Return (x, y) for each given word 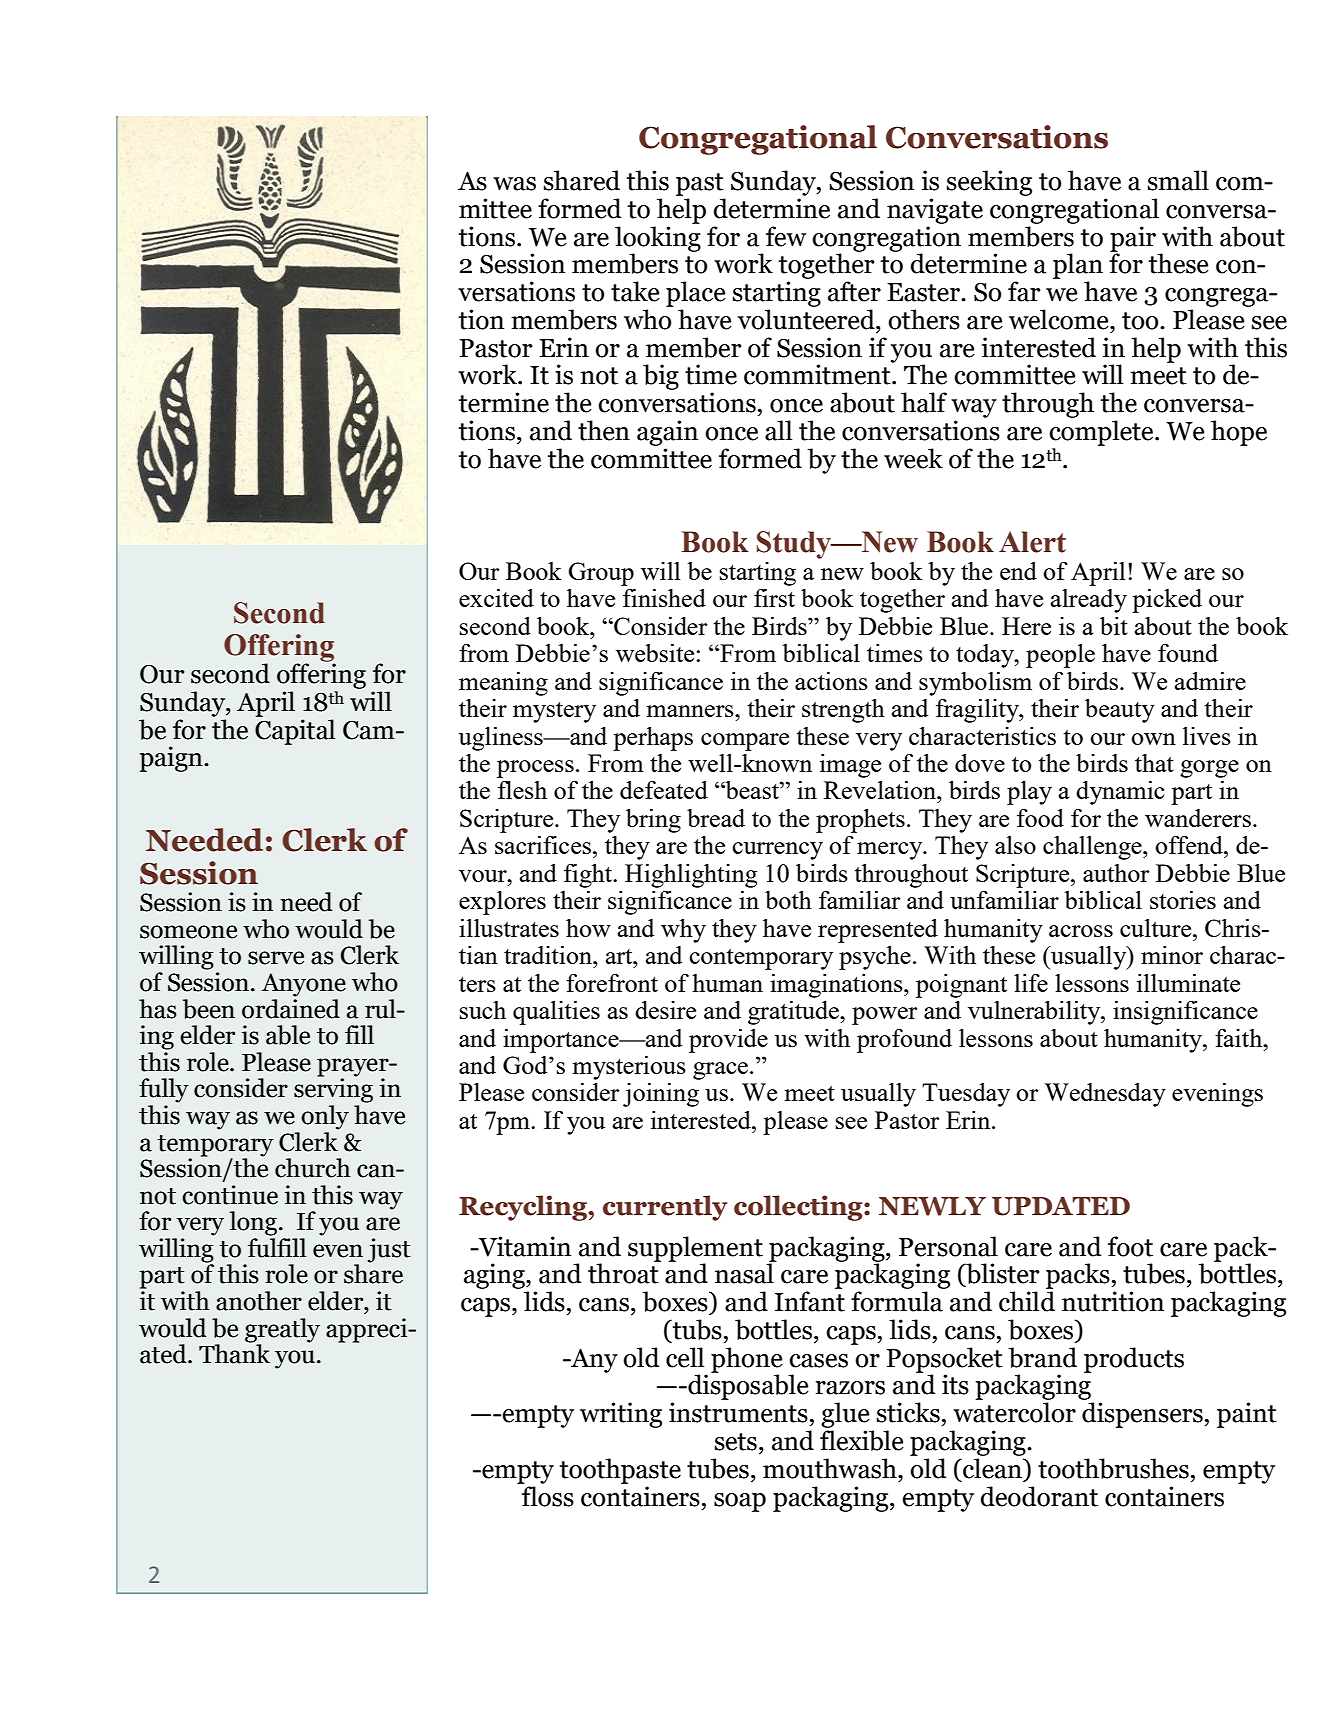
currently (665, 1208)
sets (736, 1442)
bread (716, 818)
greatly (282, 1330)
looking (658, 238)
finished (664, 598)
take (635, 291)
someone (188, 932)
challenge (1093, 848)
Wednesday (1105, 1095)
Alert (1032, 542)
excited (496, 598)
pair (1133, 240)
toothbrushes (1113, 1468)
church (313, 1168)
